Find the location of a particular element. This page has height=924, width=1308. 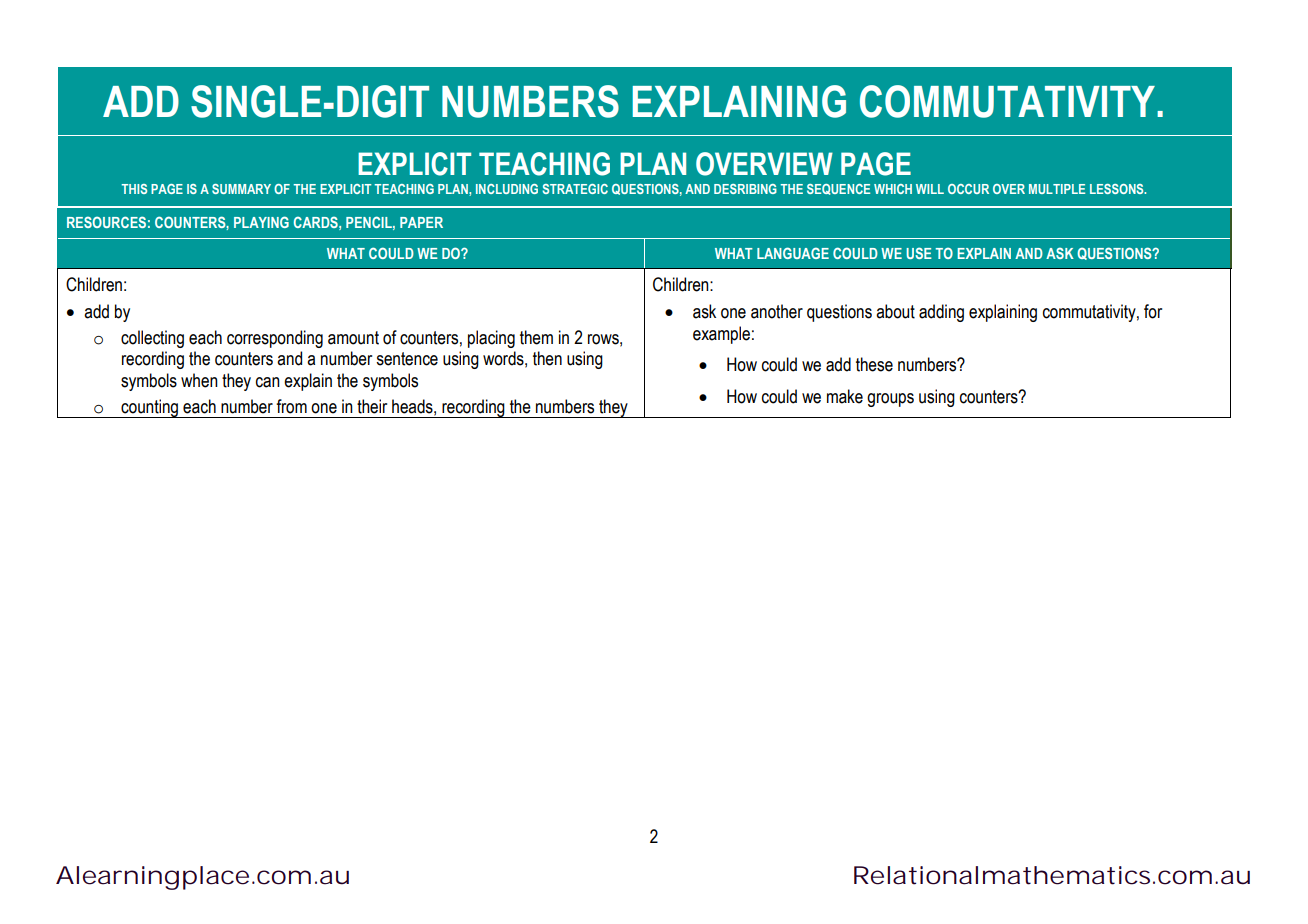

MULTIPLE is located at coordinates (1057, 189).
